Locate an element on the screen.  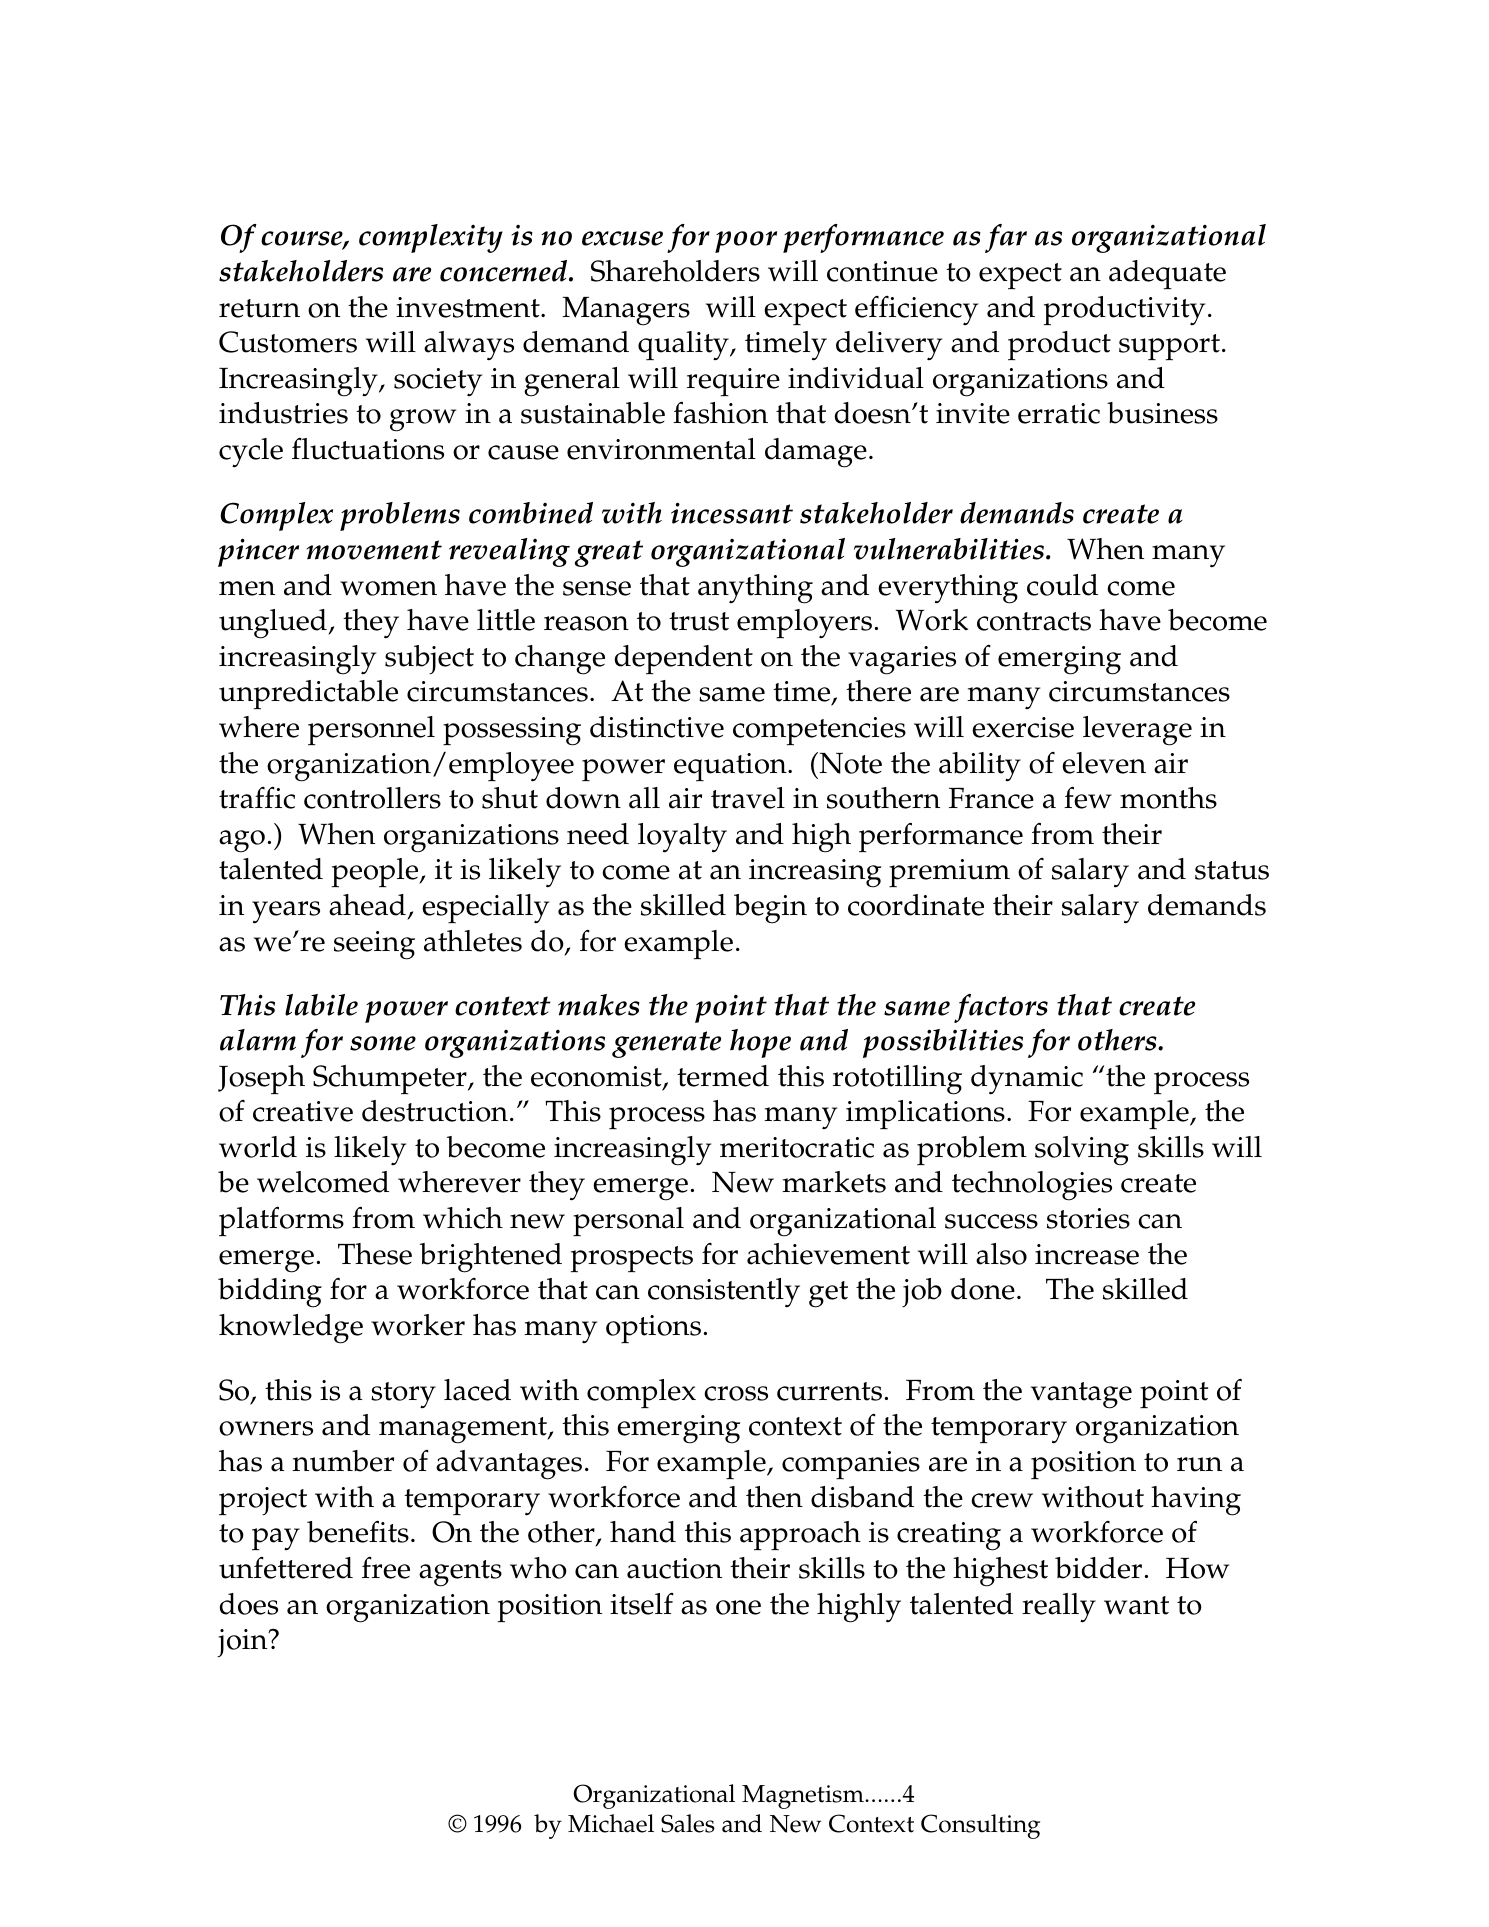
adequate is located at coordinates (1167, 275).
